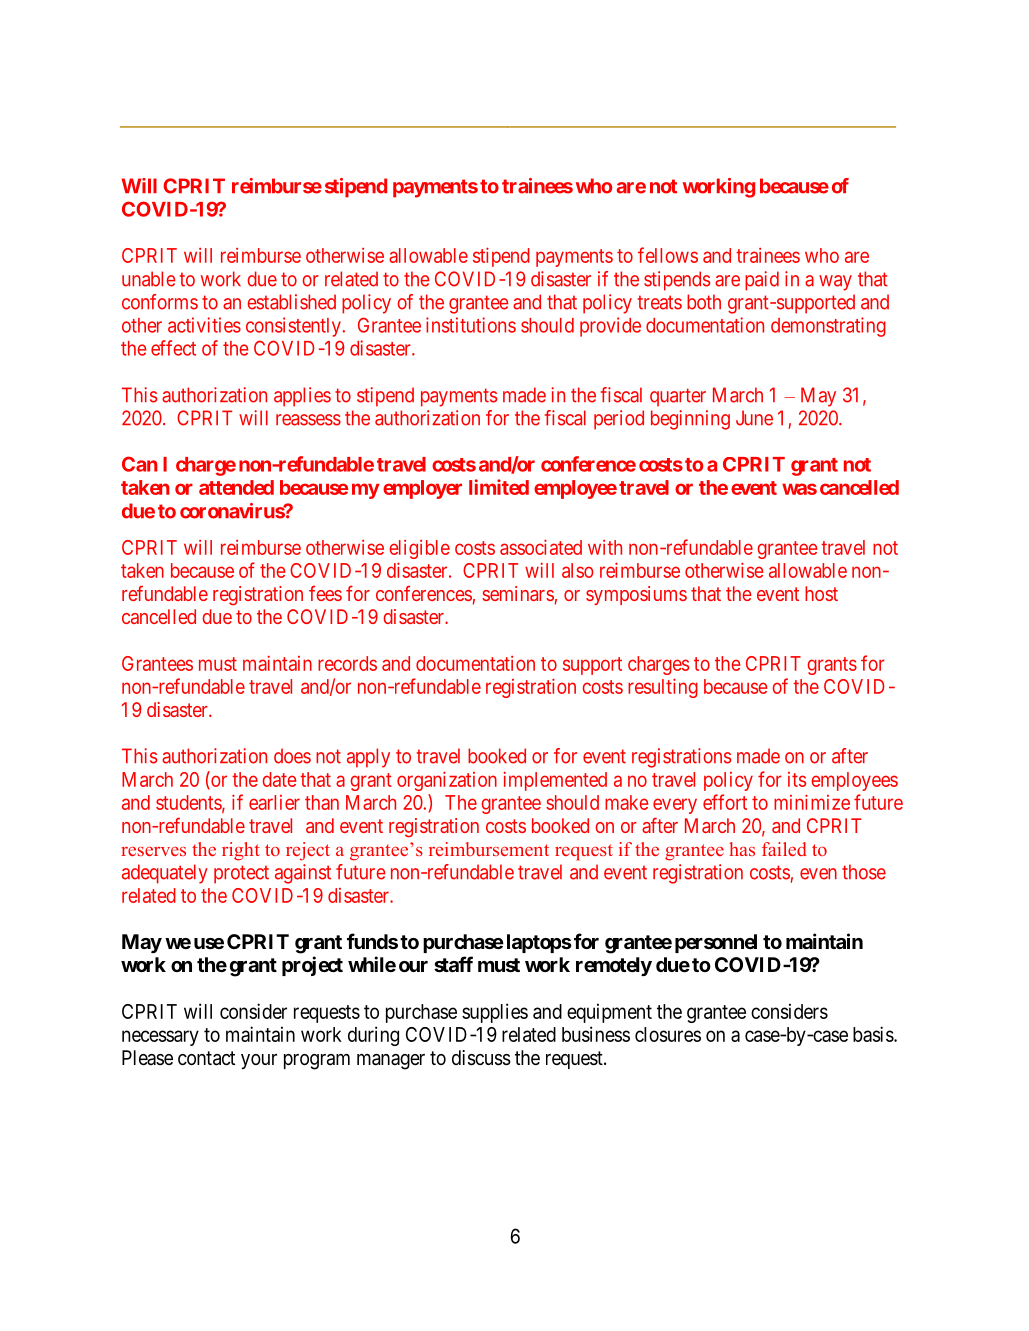 This document has width=1029, height=1331. What do you see at coordinates (518, 593) in the document?
I see `seminars` at bounding box center [518, 593].
